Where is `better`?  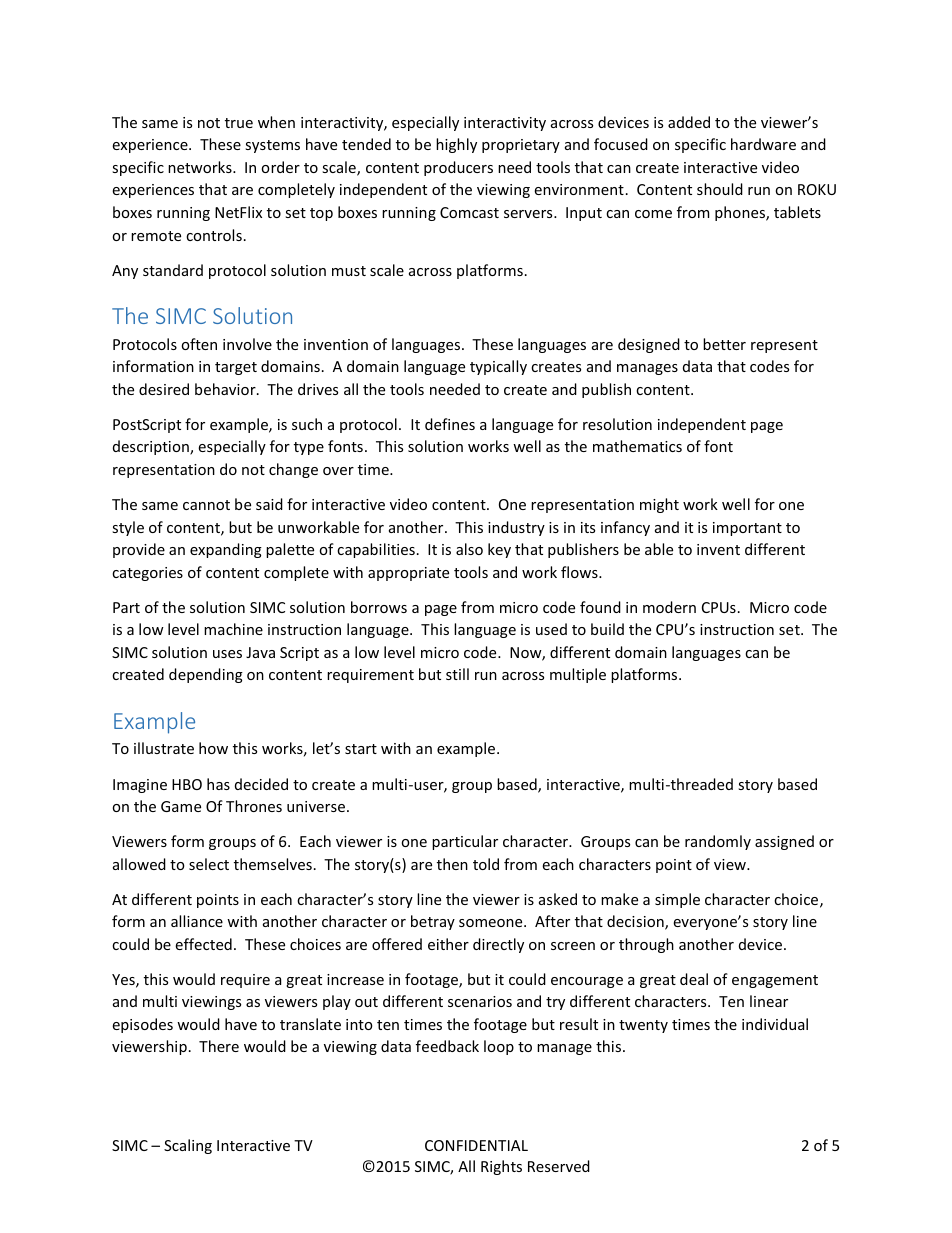
better is located at coordinates (724, 344).
